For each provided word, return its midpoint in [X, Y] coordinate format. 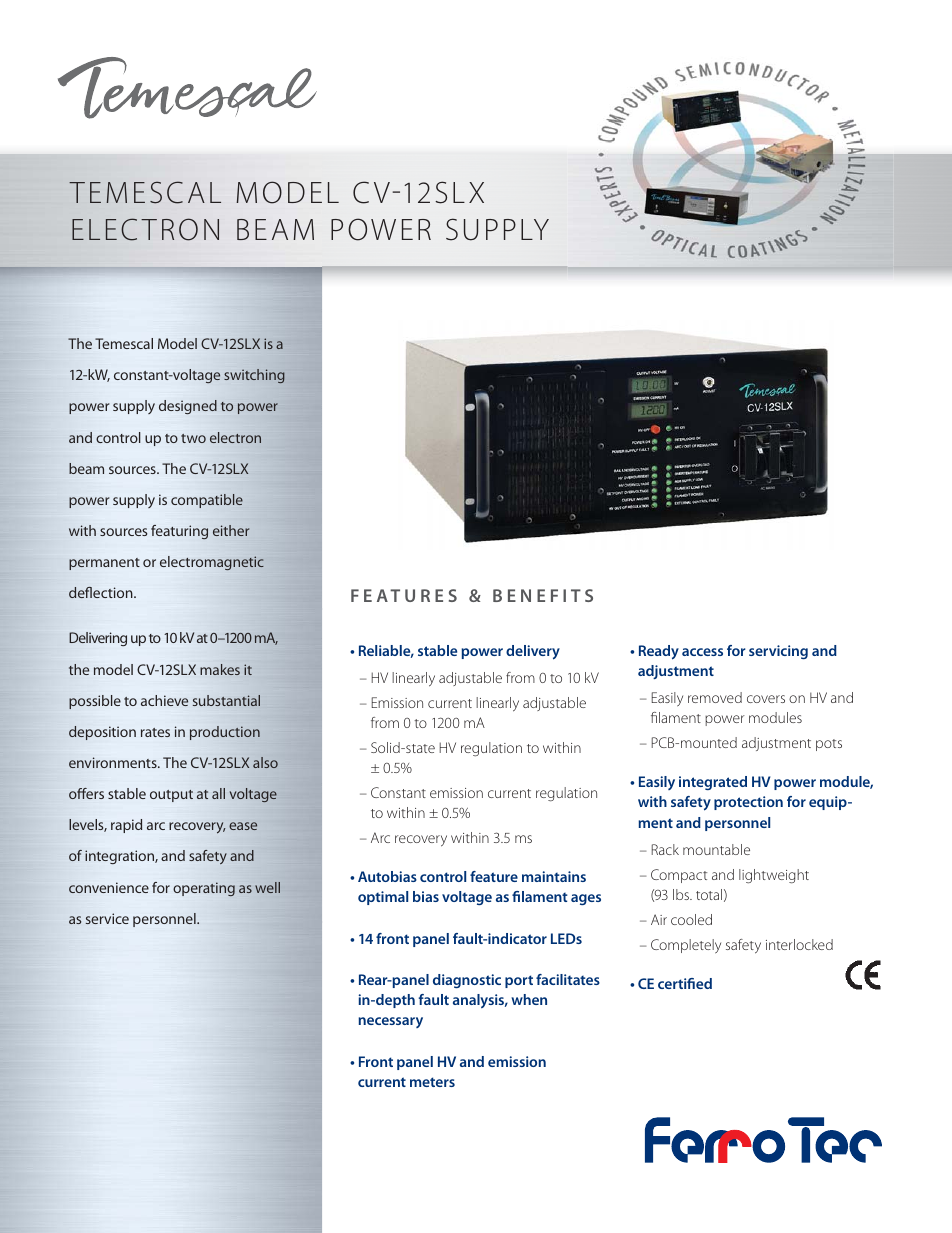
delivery [533, 652]
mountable [716, 849]
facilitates [568, 979]
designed [188, 407]
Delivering [98, 639]
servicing [778, 652]
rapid [126, 826]
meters [432, 1082]
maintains [554, 876]
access [702, 652]
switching [254, 376]
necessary [390, 1022]
